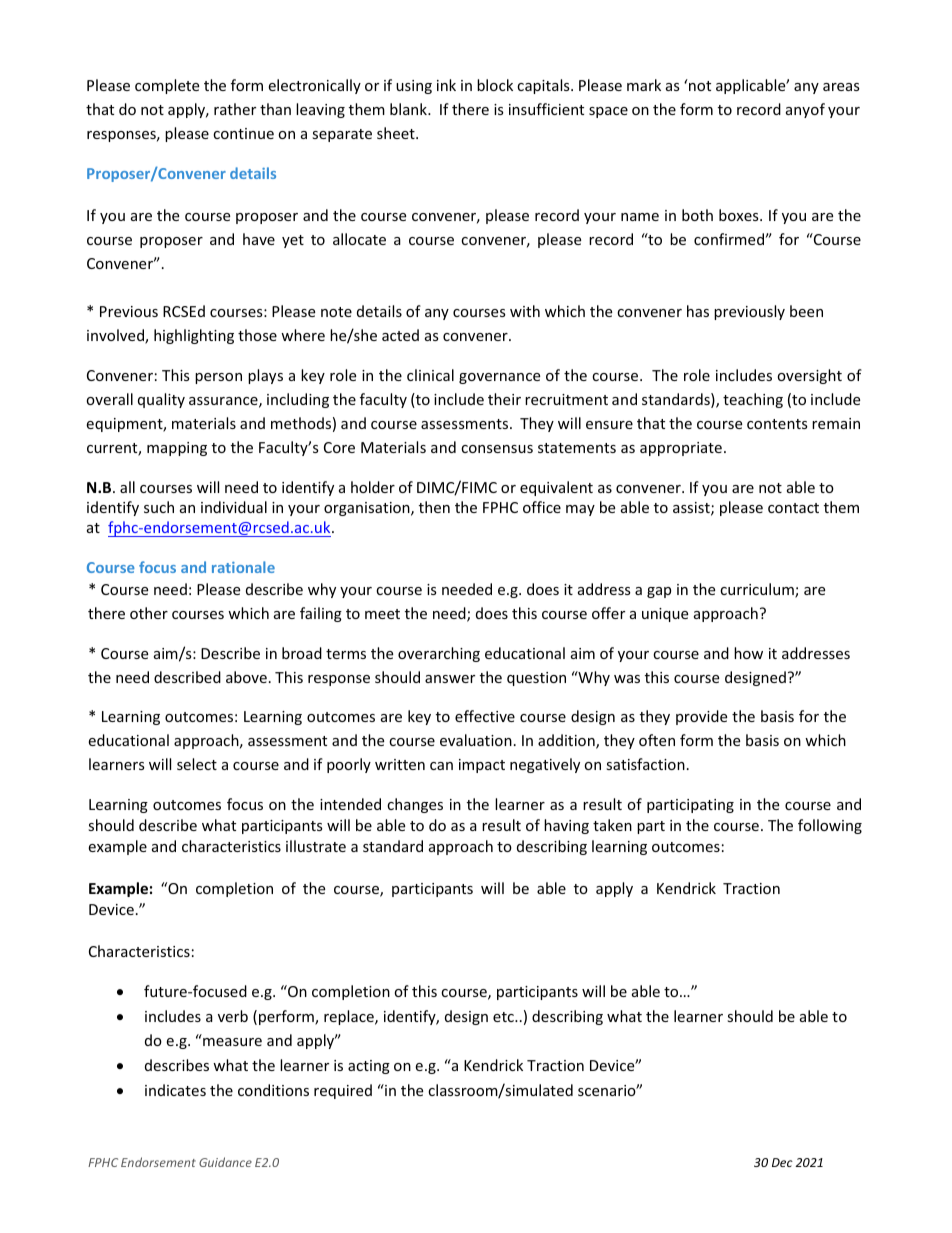 This page has height=1233, width=952. What do you see at coordinates (225, 1162) in the page?
I see `Guidance` at bounding box center [225, 1162].
